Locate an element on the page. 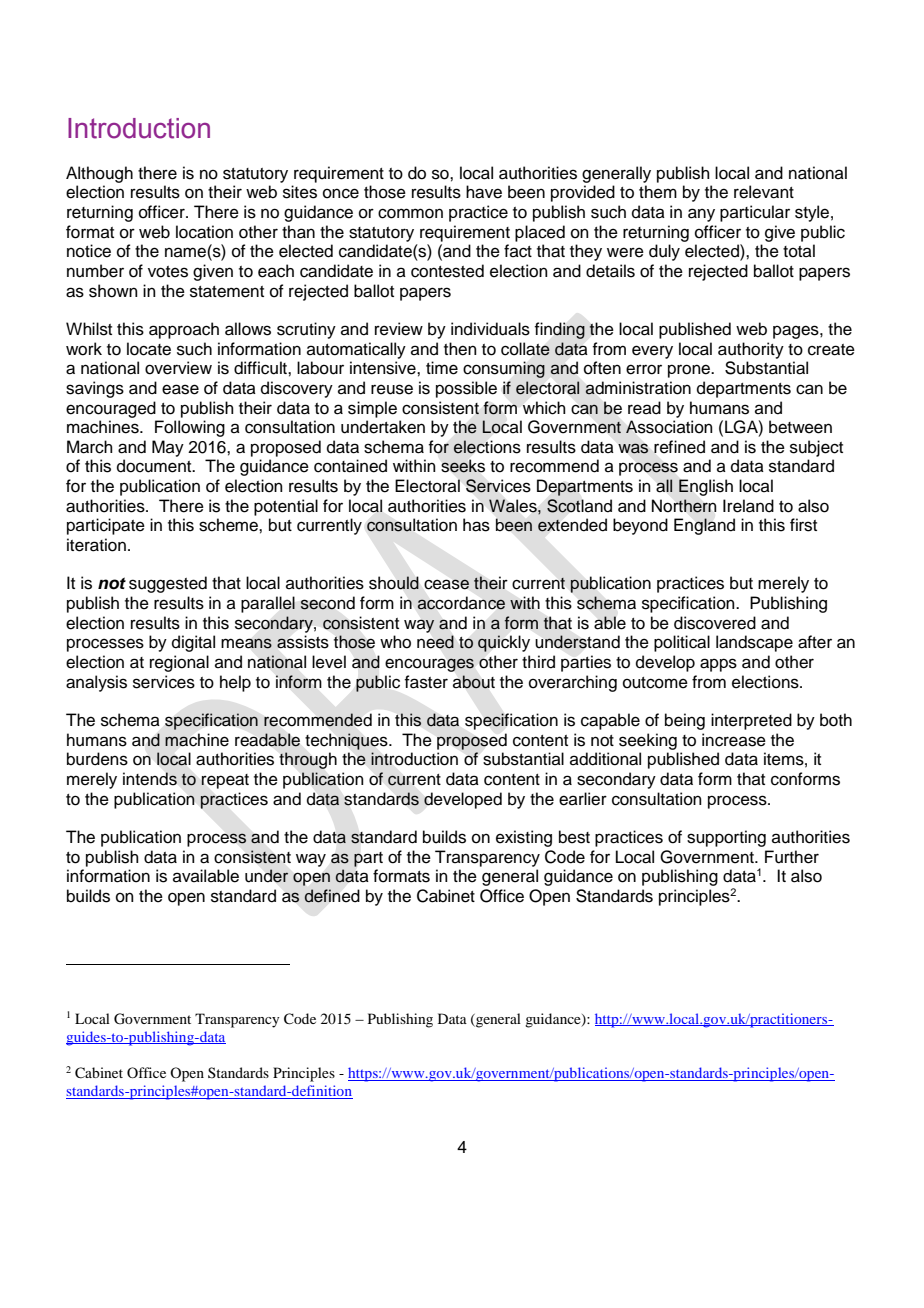 This image has height=1308, width=924. has is located at coordinates (476, 525).
